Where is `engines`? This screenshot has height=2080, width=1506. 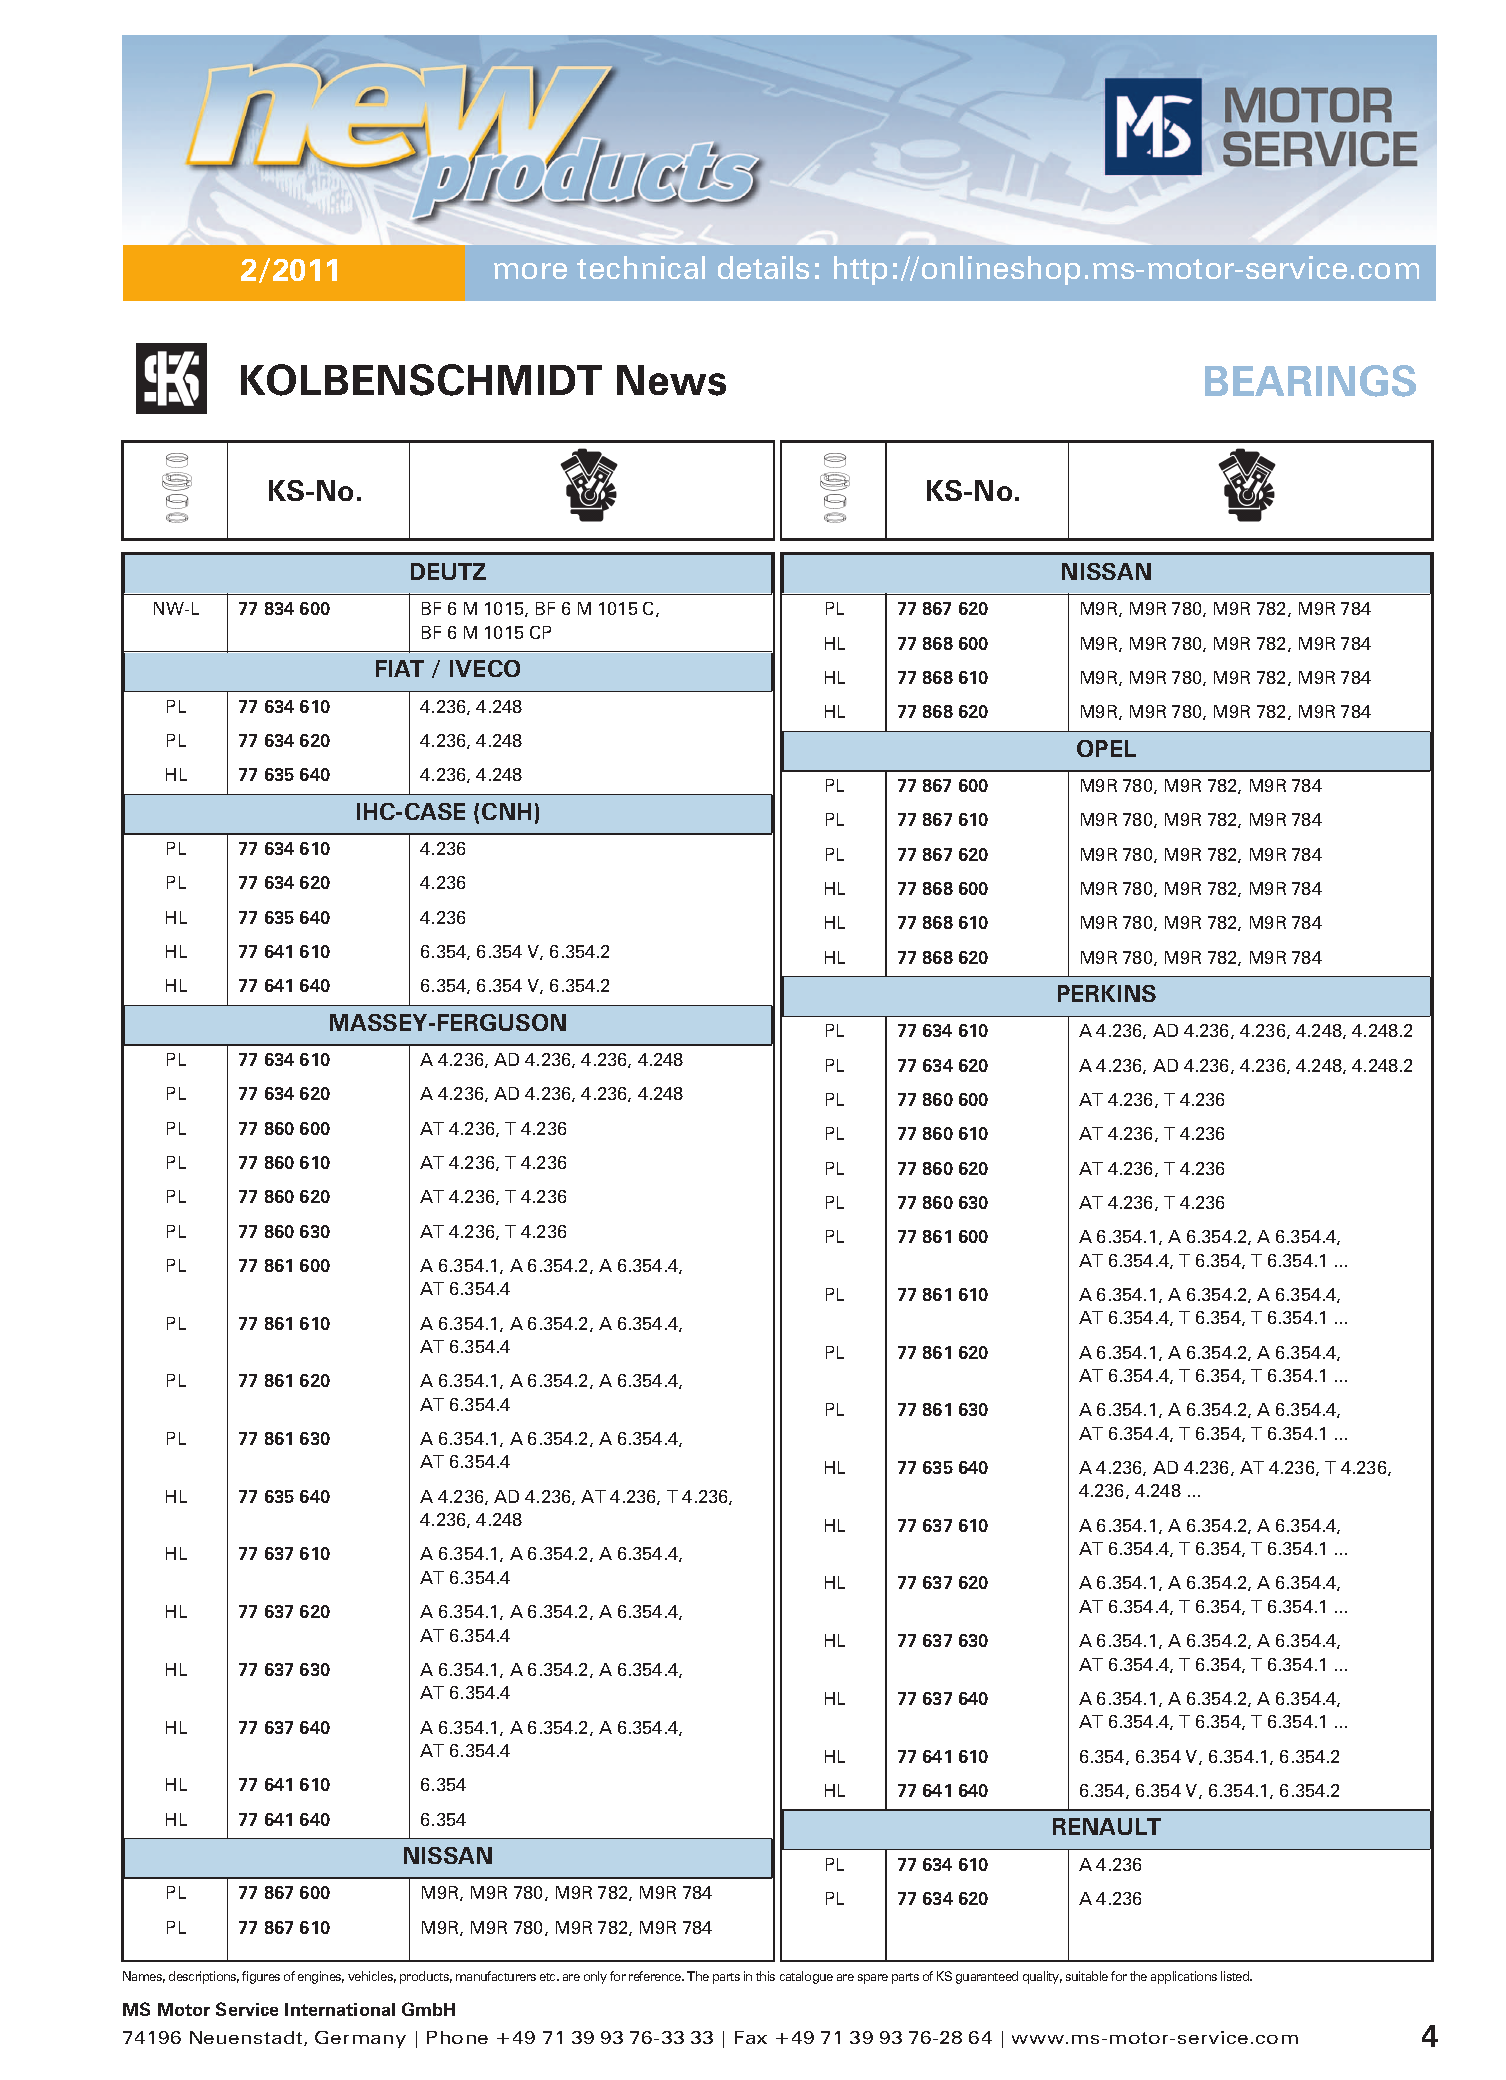 engines is located at coordinates (321, 1977).
